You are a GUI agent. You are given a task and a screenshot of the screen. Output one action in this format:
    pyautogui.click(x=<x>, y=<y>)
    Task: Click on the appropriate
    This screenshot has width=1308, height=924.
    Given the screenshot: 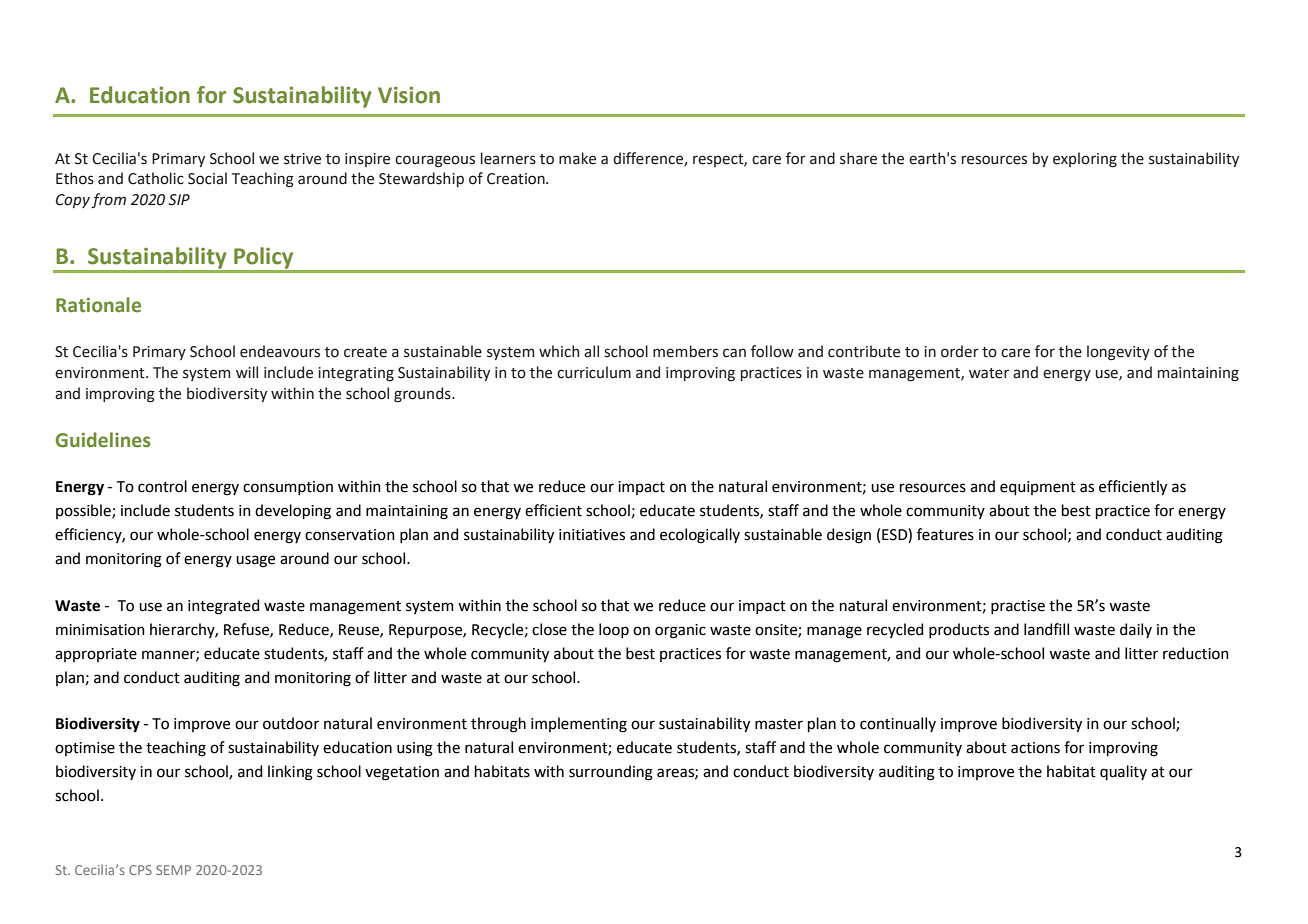 What is the action you would take?
    pyautogui.click(x=96, y=655)
